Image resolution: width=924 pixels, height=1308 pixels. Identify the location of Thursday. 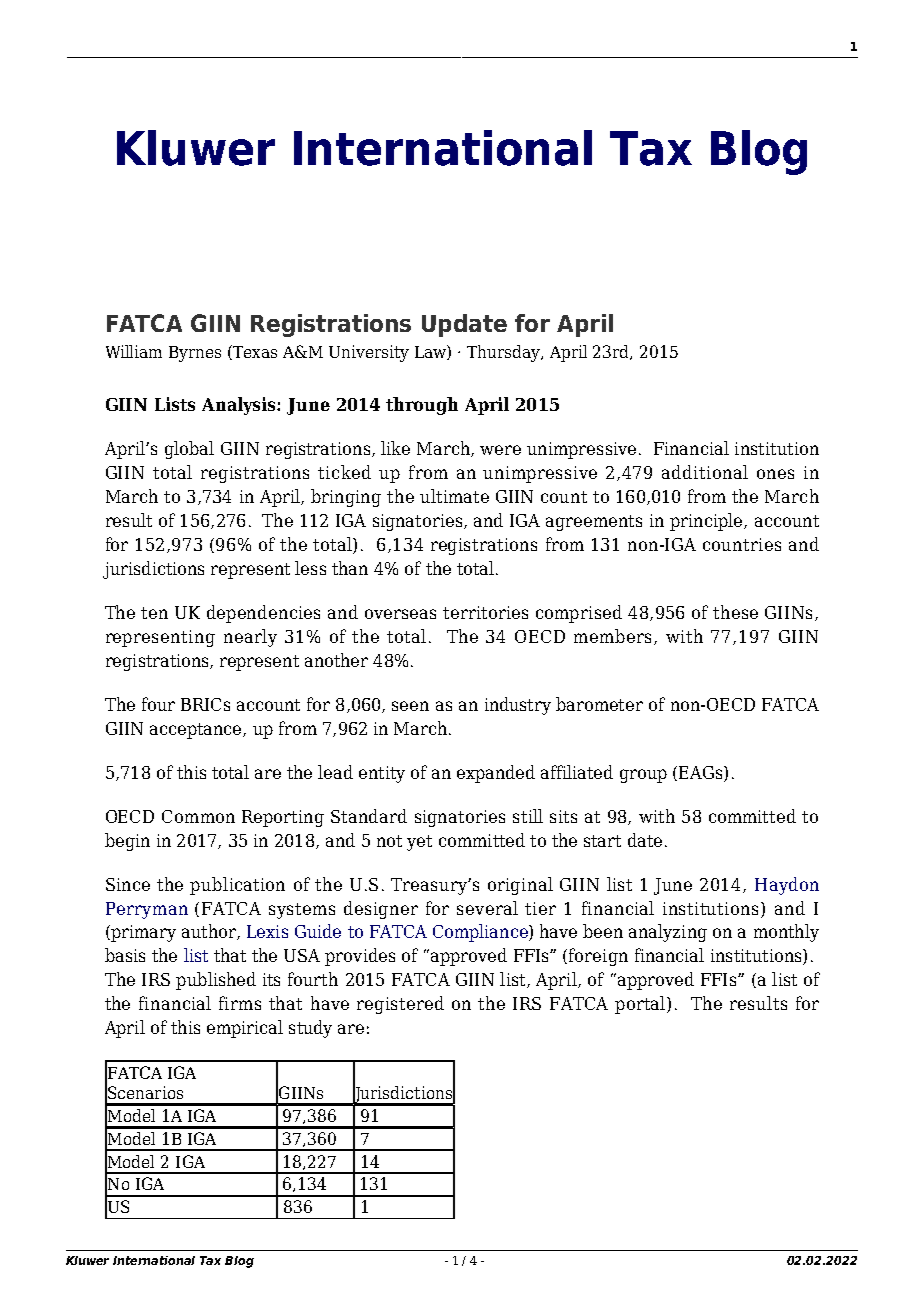
(505, 353).
